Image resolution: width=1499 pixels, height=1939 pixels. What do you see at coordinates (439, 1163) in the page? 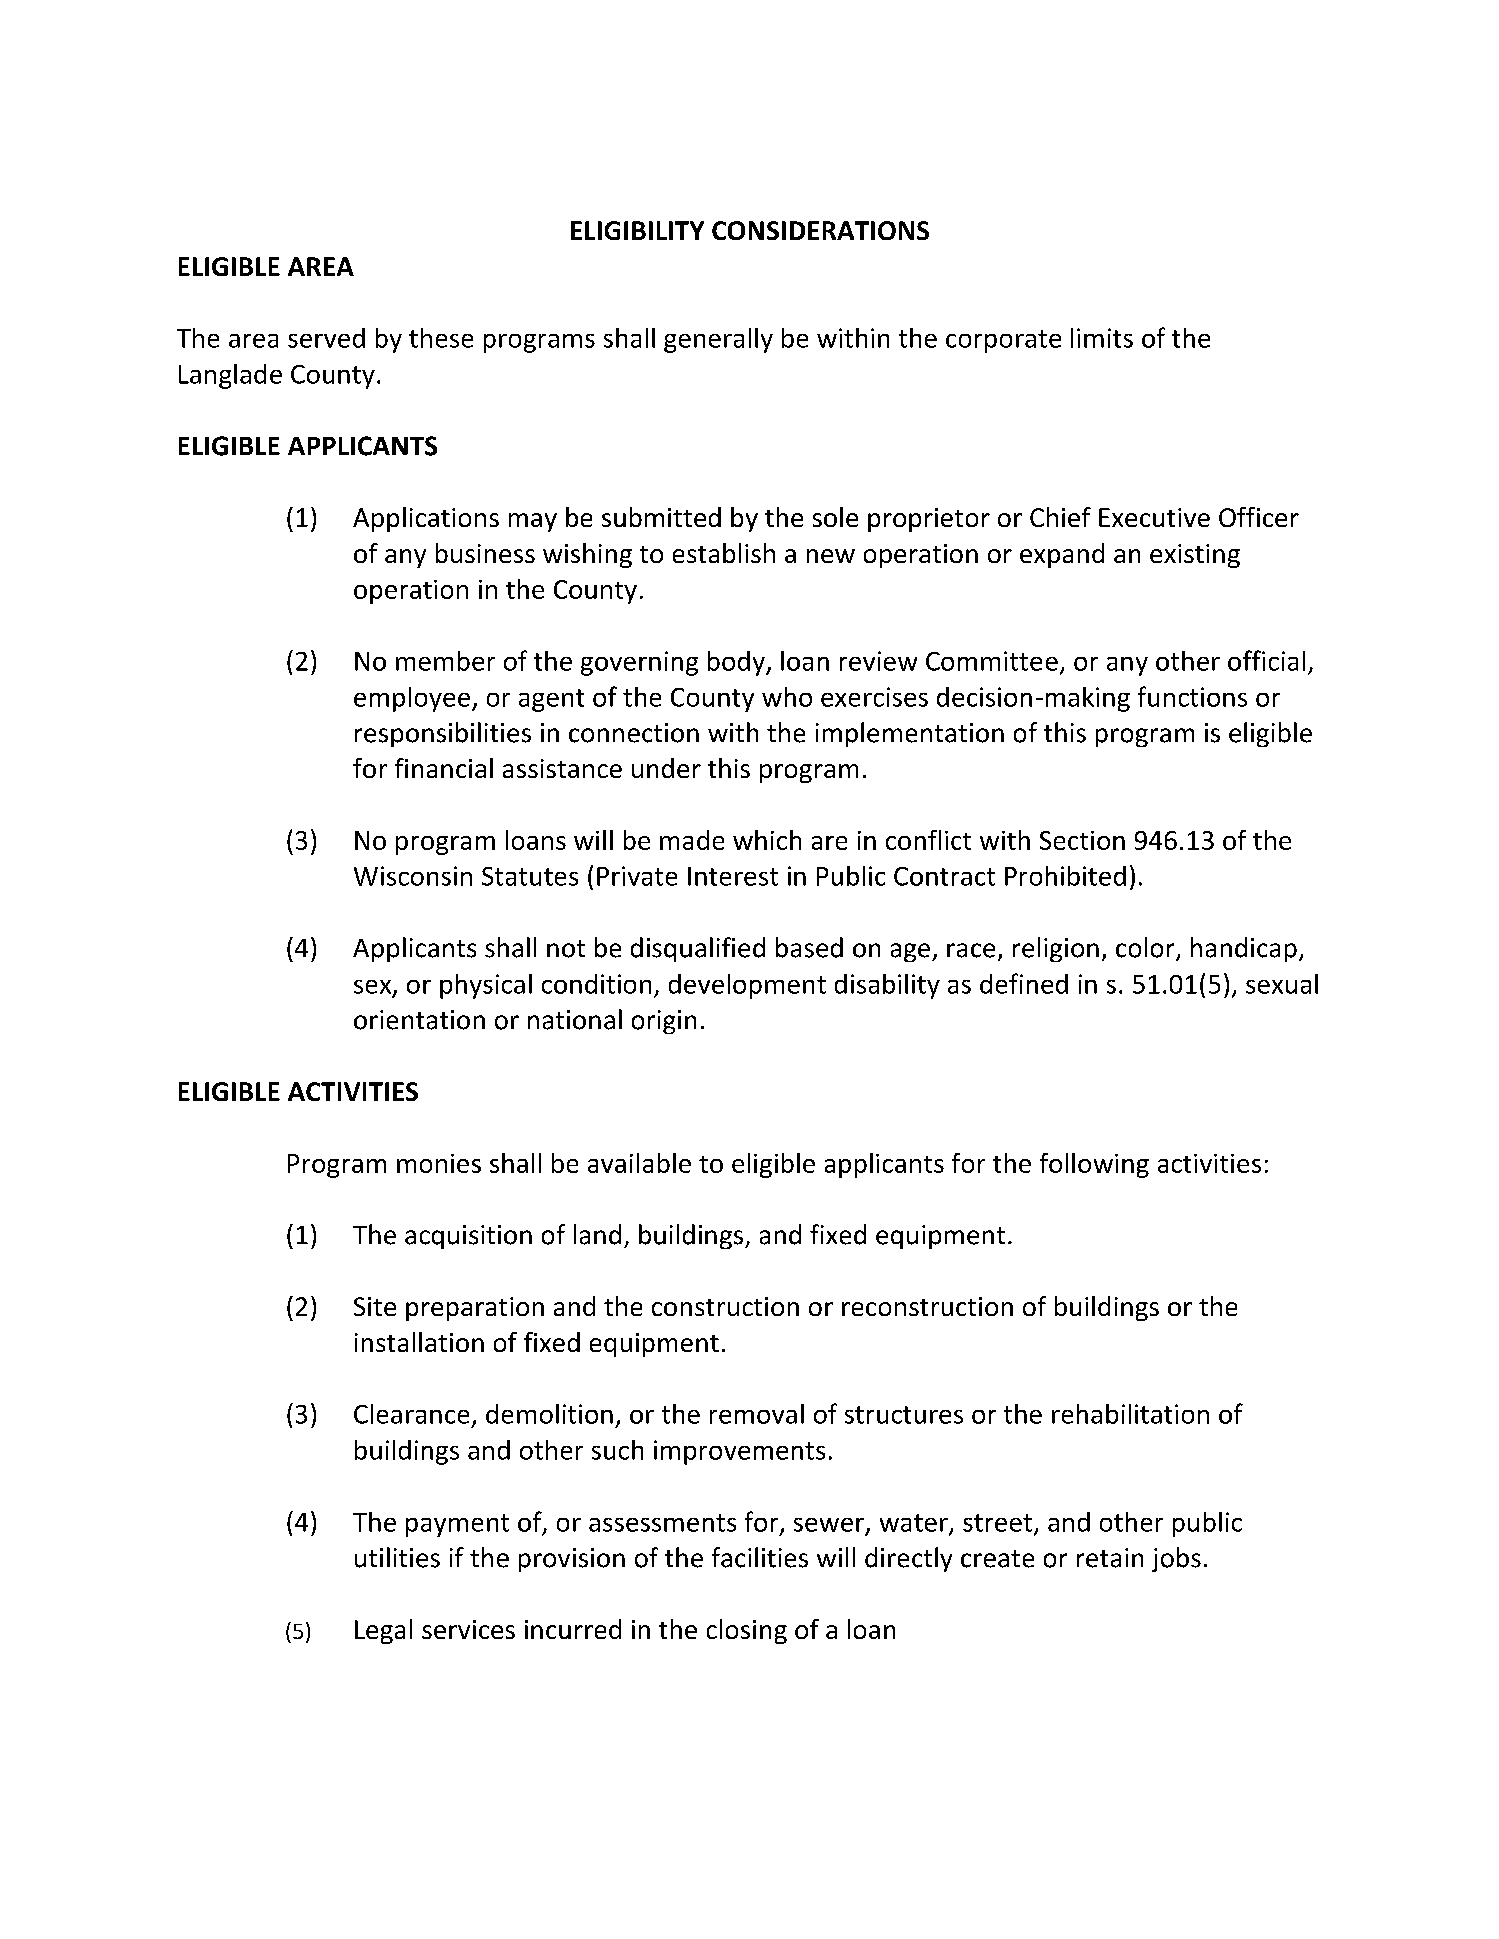
I see `monies` at bounding box center [439, 1163].
